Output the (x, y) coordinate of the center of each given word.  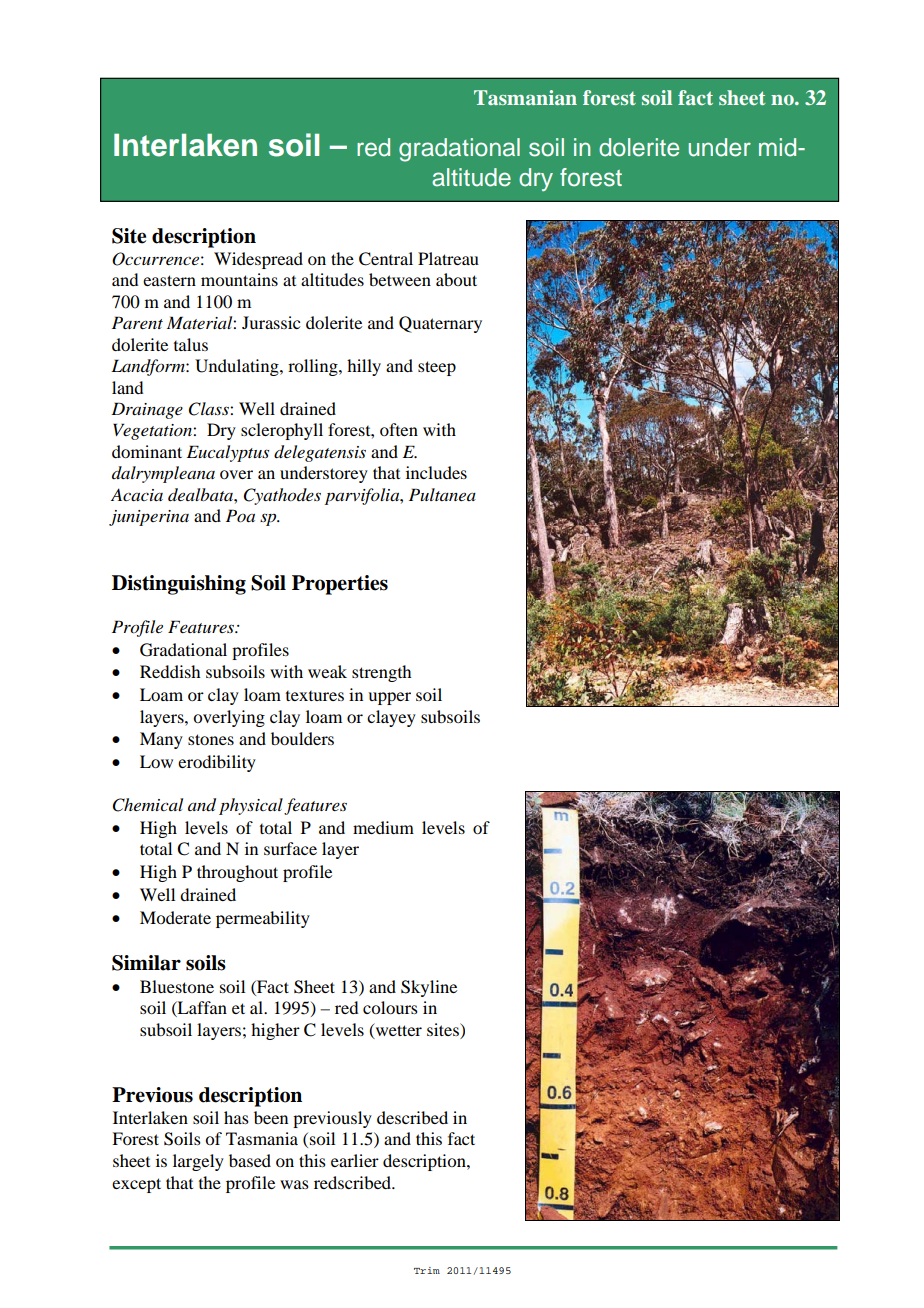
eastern (169, 280)
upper (389, 698)
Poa (240, 515)
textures (315, 696)
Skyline (429, 988)
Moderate (175, 917)
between (400, 279)
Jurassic (271, 322)
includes (436, 472)
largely (198, 1162)
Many (161, 740)
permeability (263, 919)
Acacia (137, 494)
